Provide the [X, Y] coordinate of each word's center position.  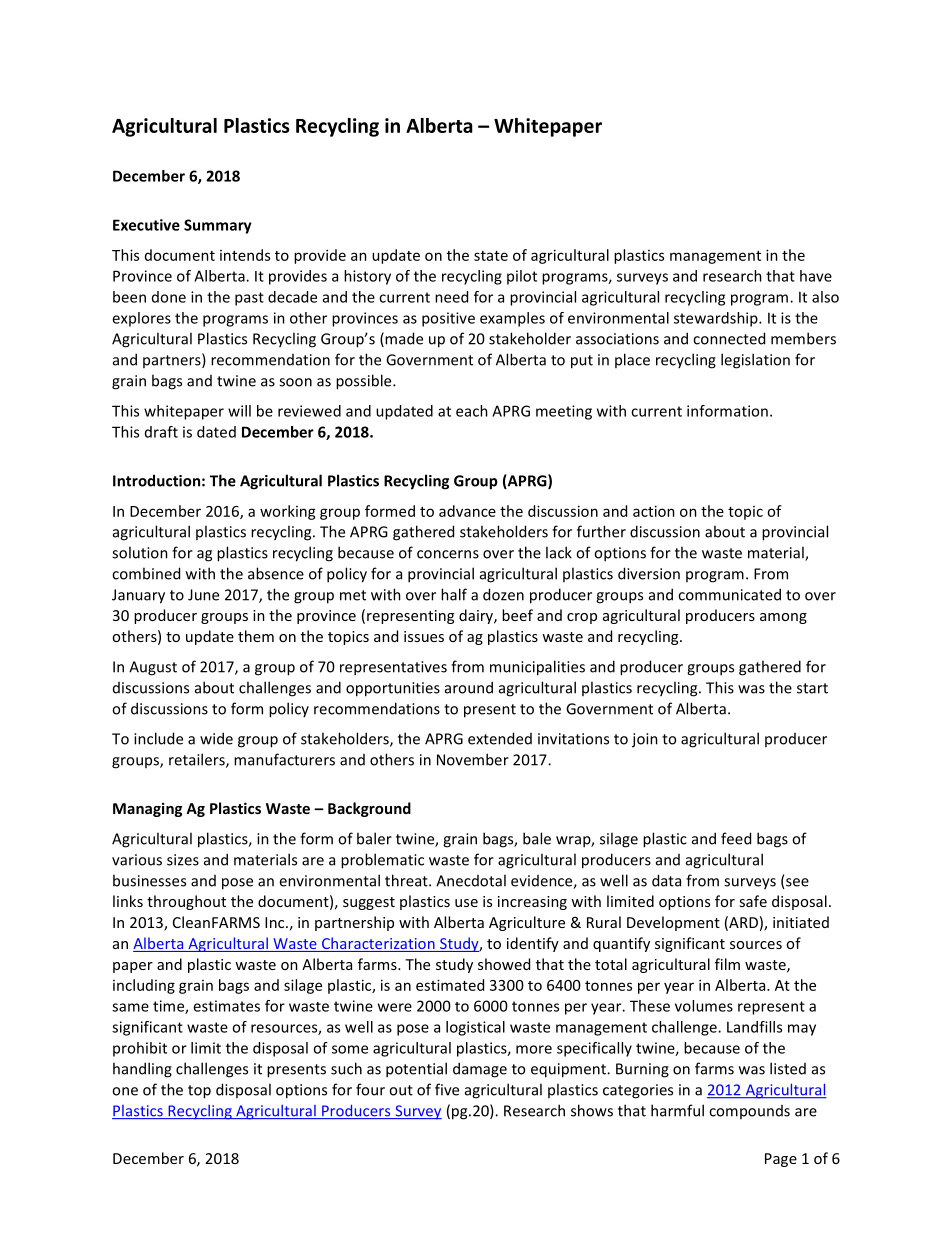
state [491, 256]
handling [142, 1070]
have [816, 276]
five [447, 1089]
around [469, 687]
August [153, 668]
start [812, 688]
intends [245, 255]
